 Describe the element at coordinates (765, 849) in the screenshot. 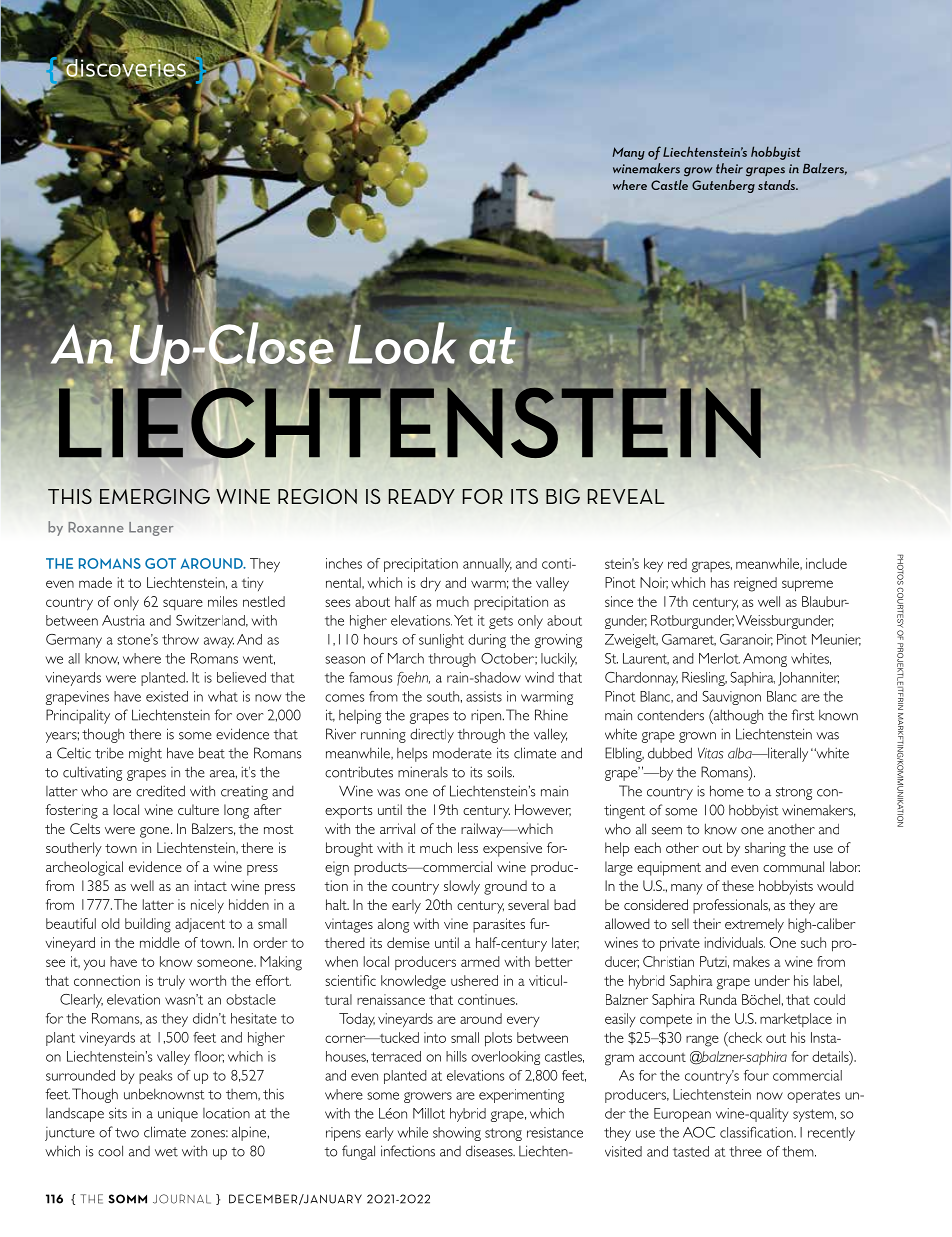

I see `sharing` at that location.
